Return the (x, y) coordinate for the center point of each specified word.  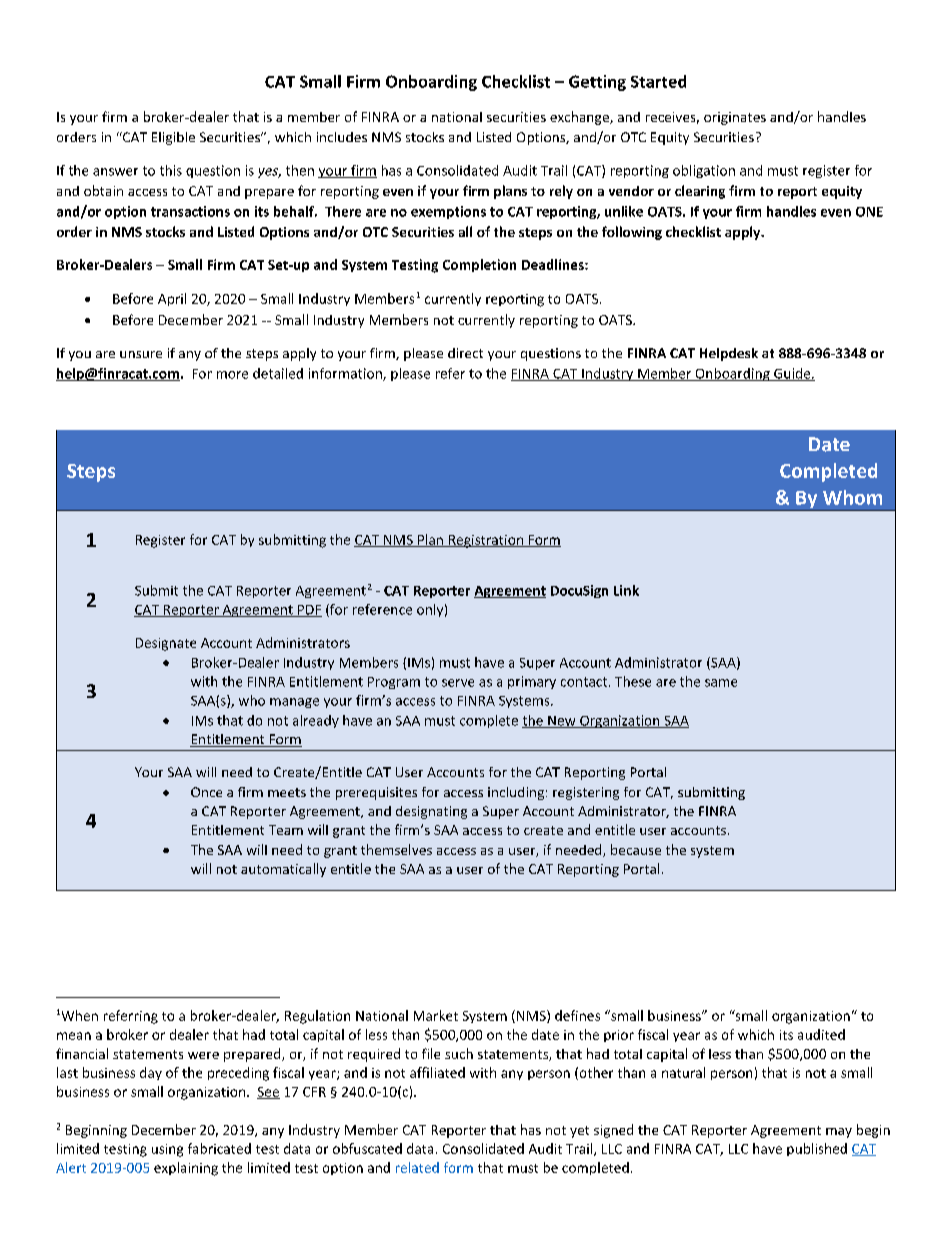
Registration (485, 541)
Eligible (173, 138)
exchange (580, 118)
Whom (852, 497)
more (232, 375)
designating (431, 812)
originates (735, 118)
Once (206, 792)
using (167, 1150)
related (417, 1167)
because (636, 849)
